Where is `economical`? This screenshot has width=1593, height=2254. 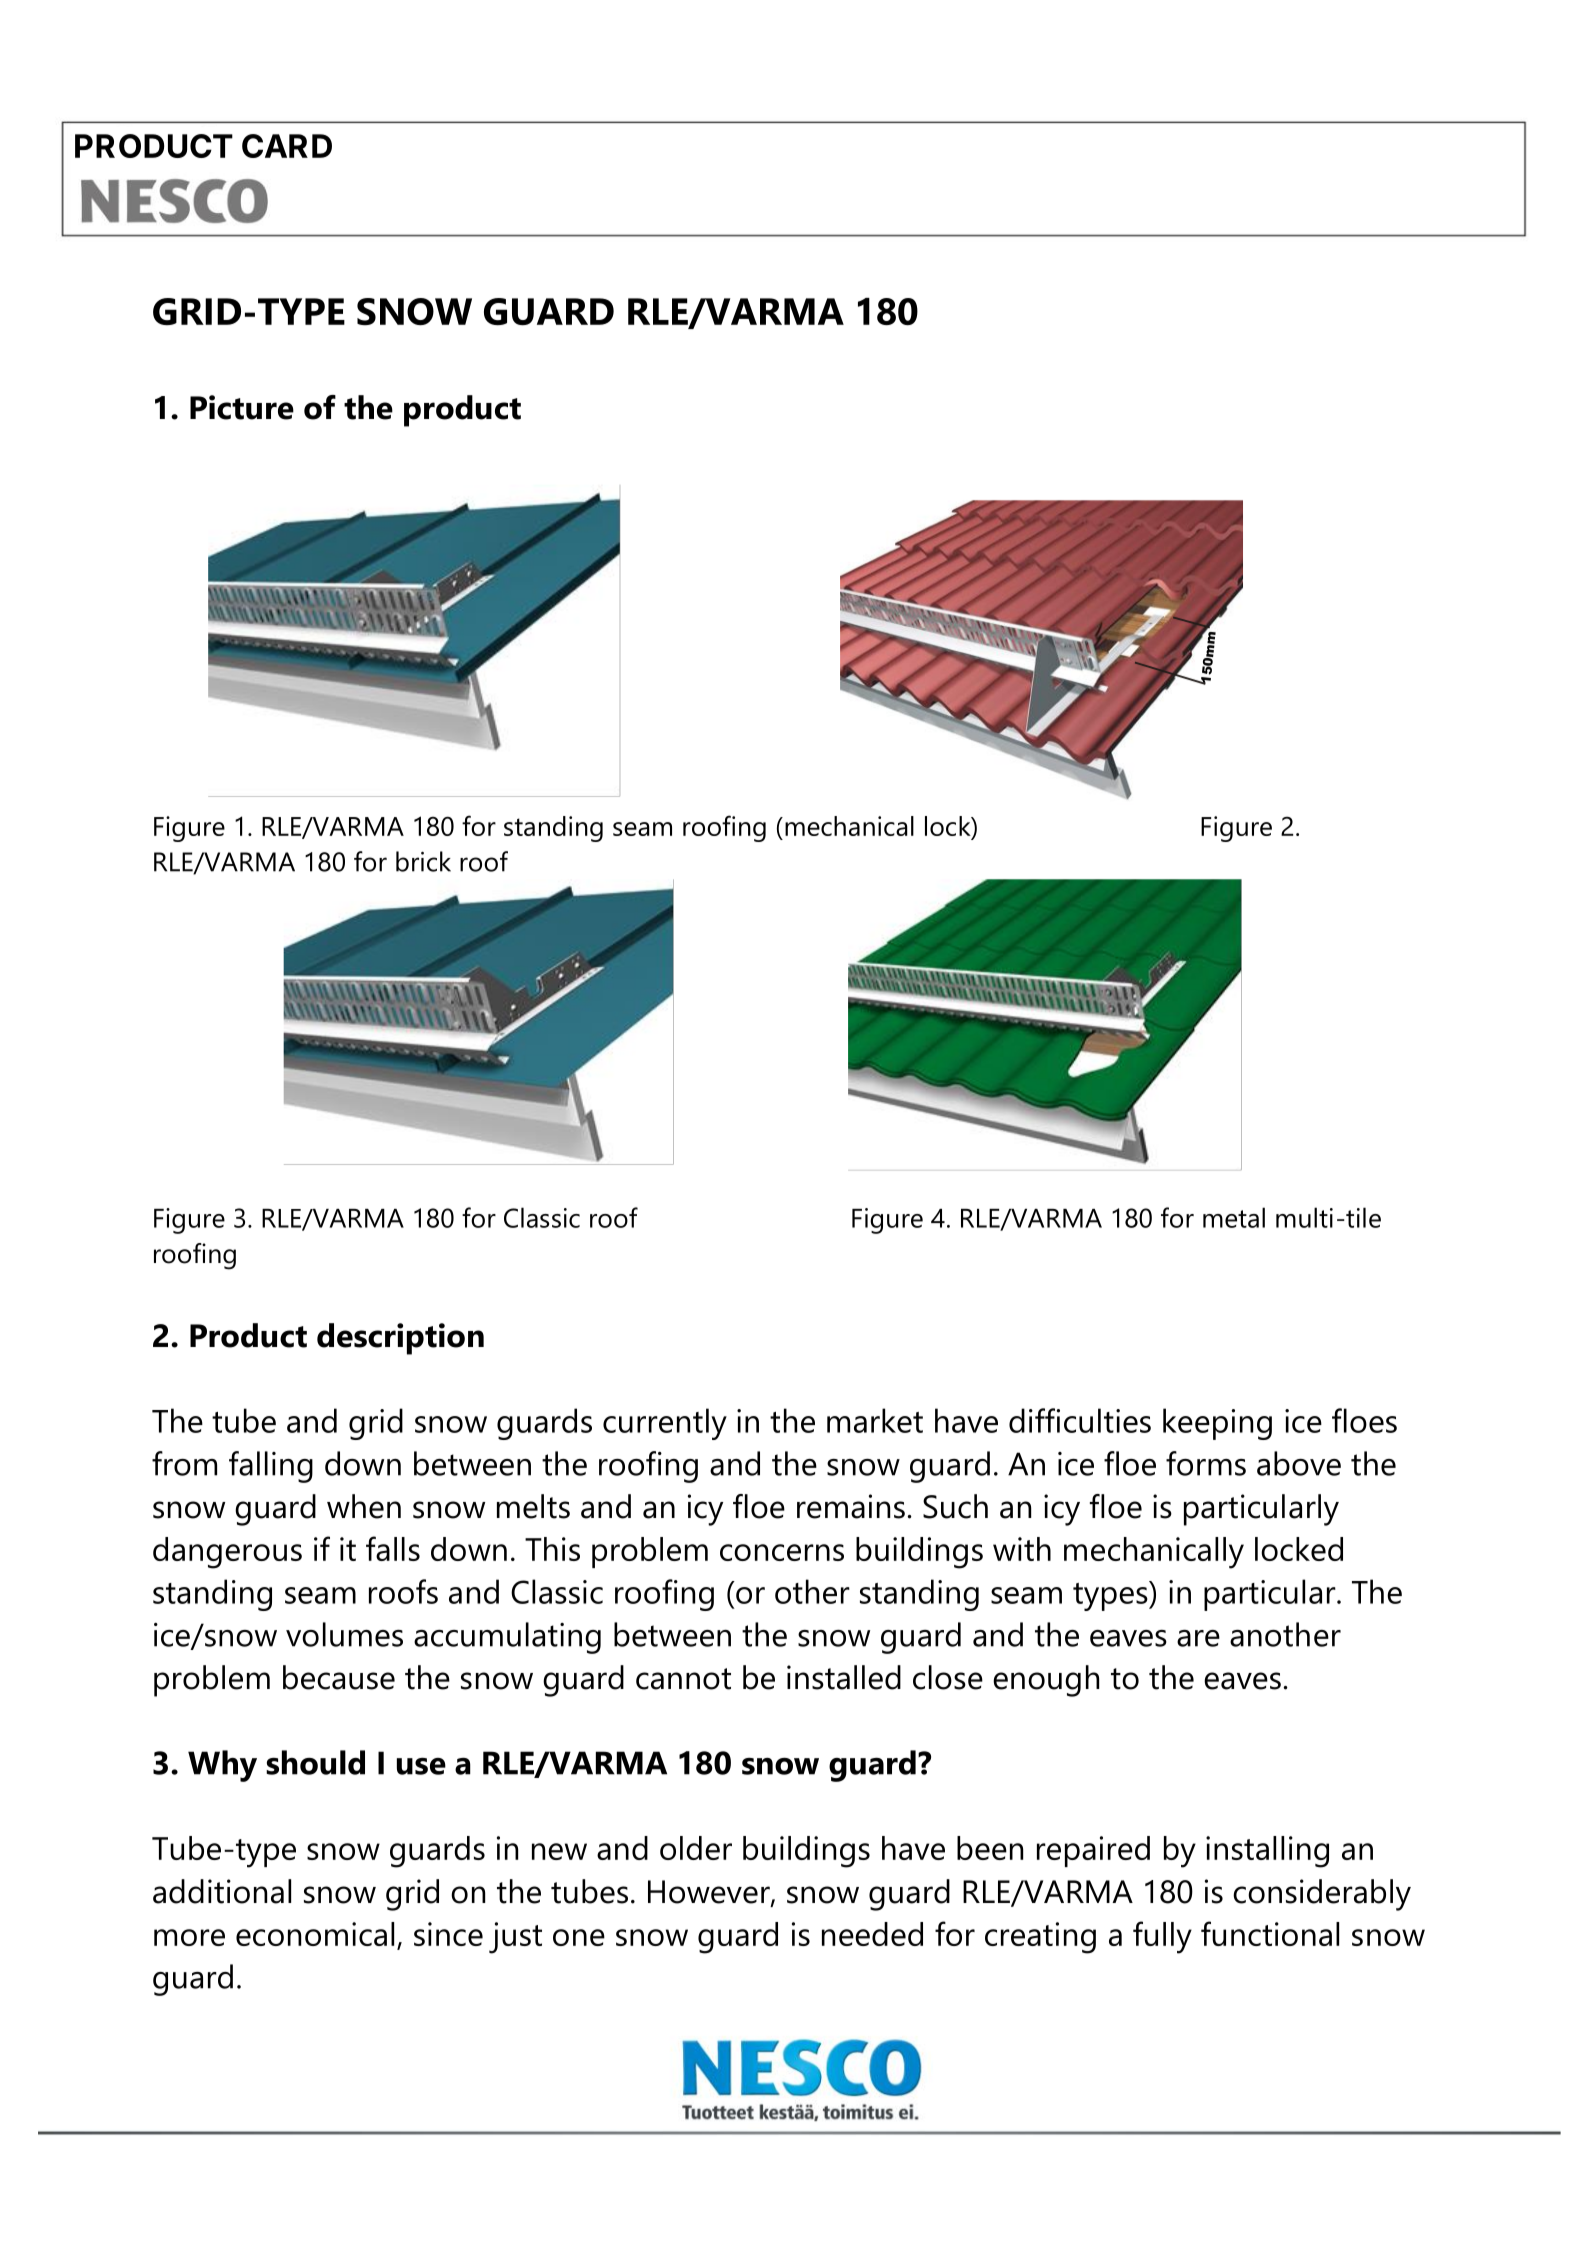
economical is located at coordinates (315, 1934).
